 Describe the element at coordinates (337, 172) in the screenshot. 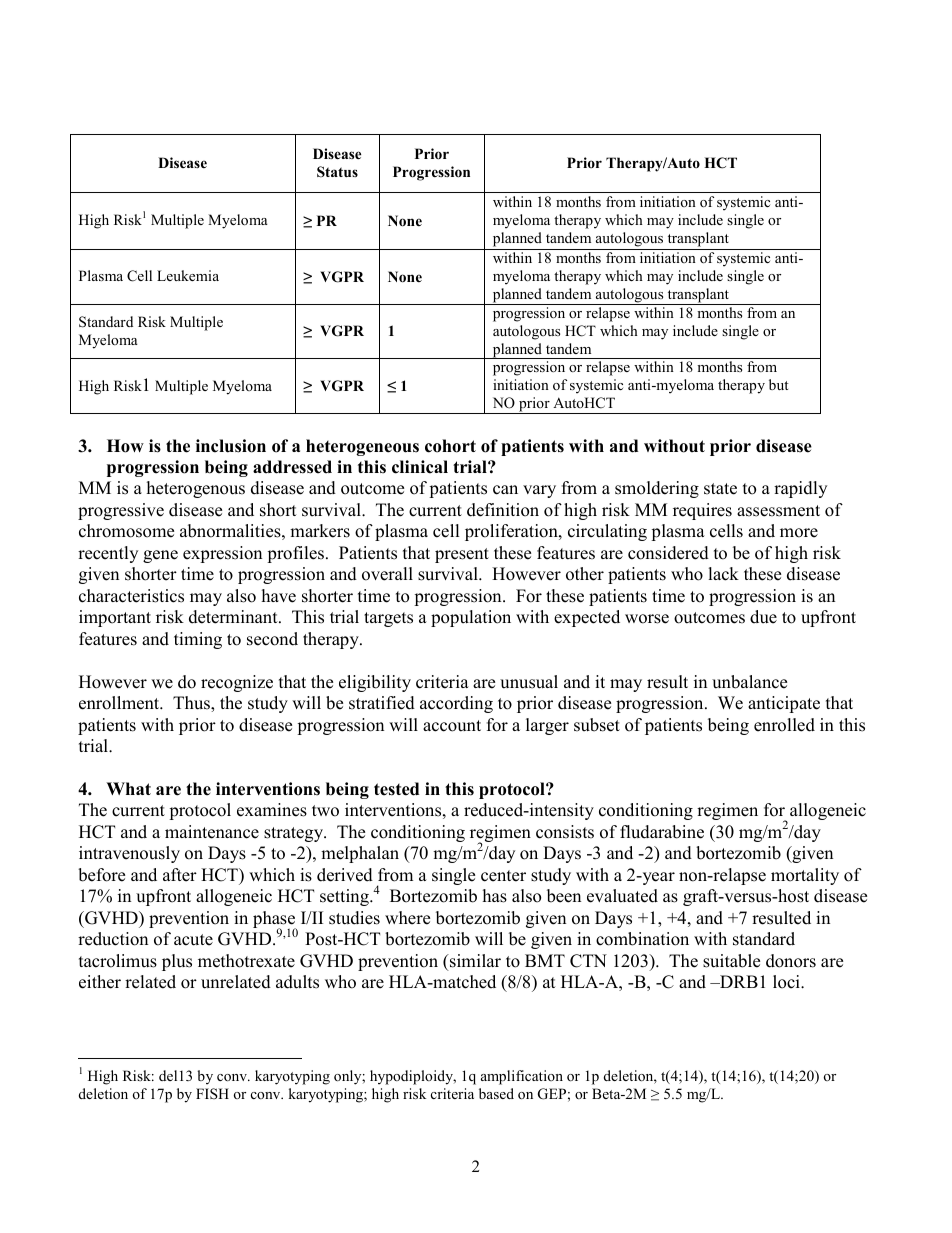

I see `Status` at that location.
